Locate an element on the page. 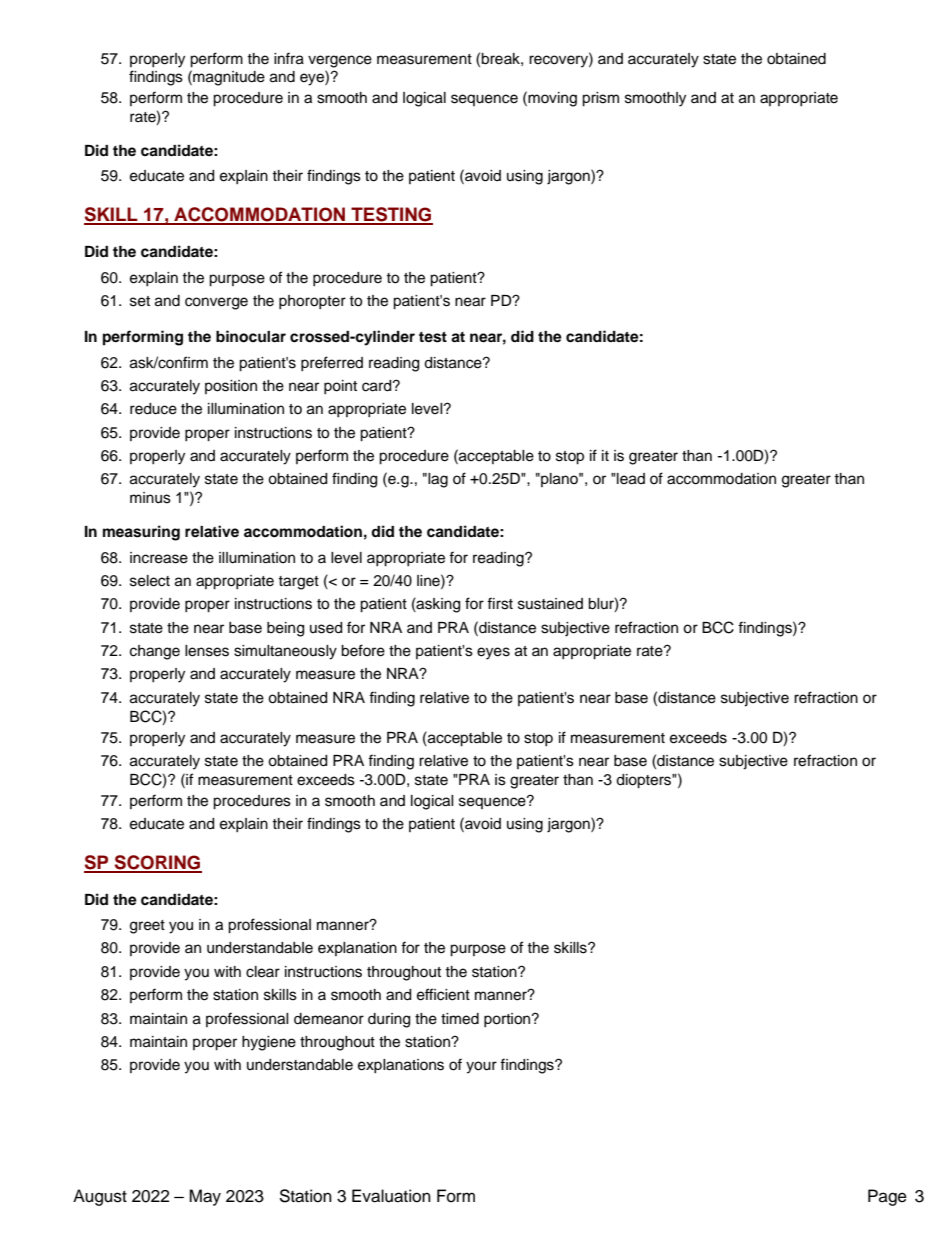  vergence is located at coordinates (340, 61).
